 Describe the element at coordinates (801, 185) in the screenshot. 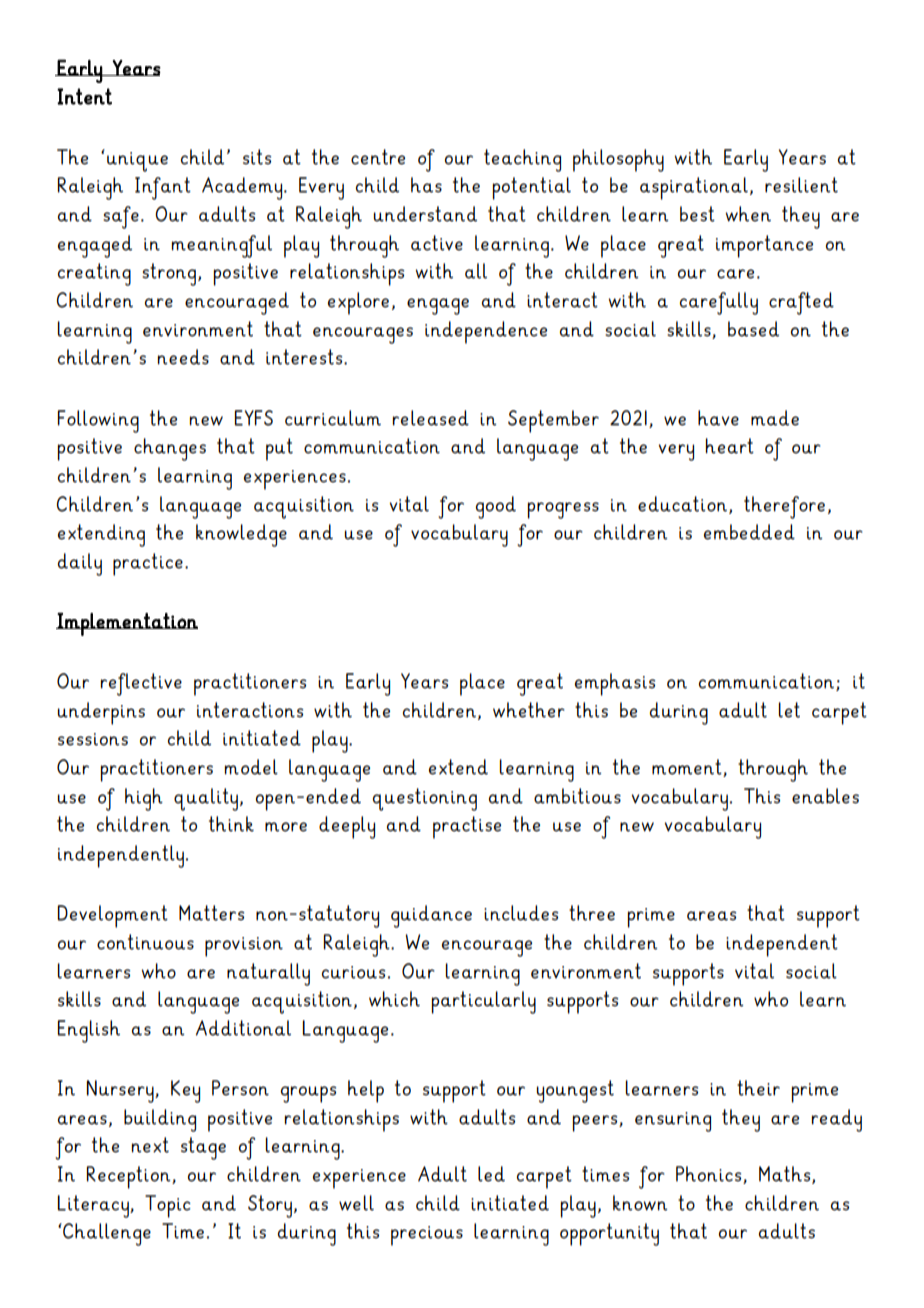

I see `resilient` at that location.
